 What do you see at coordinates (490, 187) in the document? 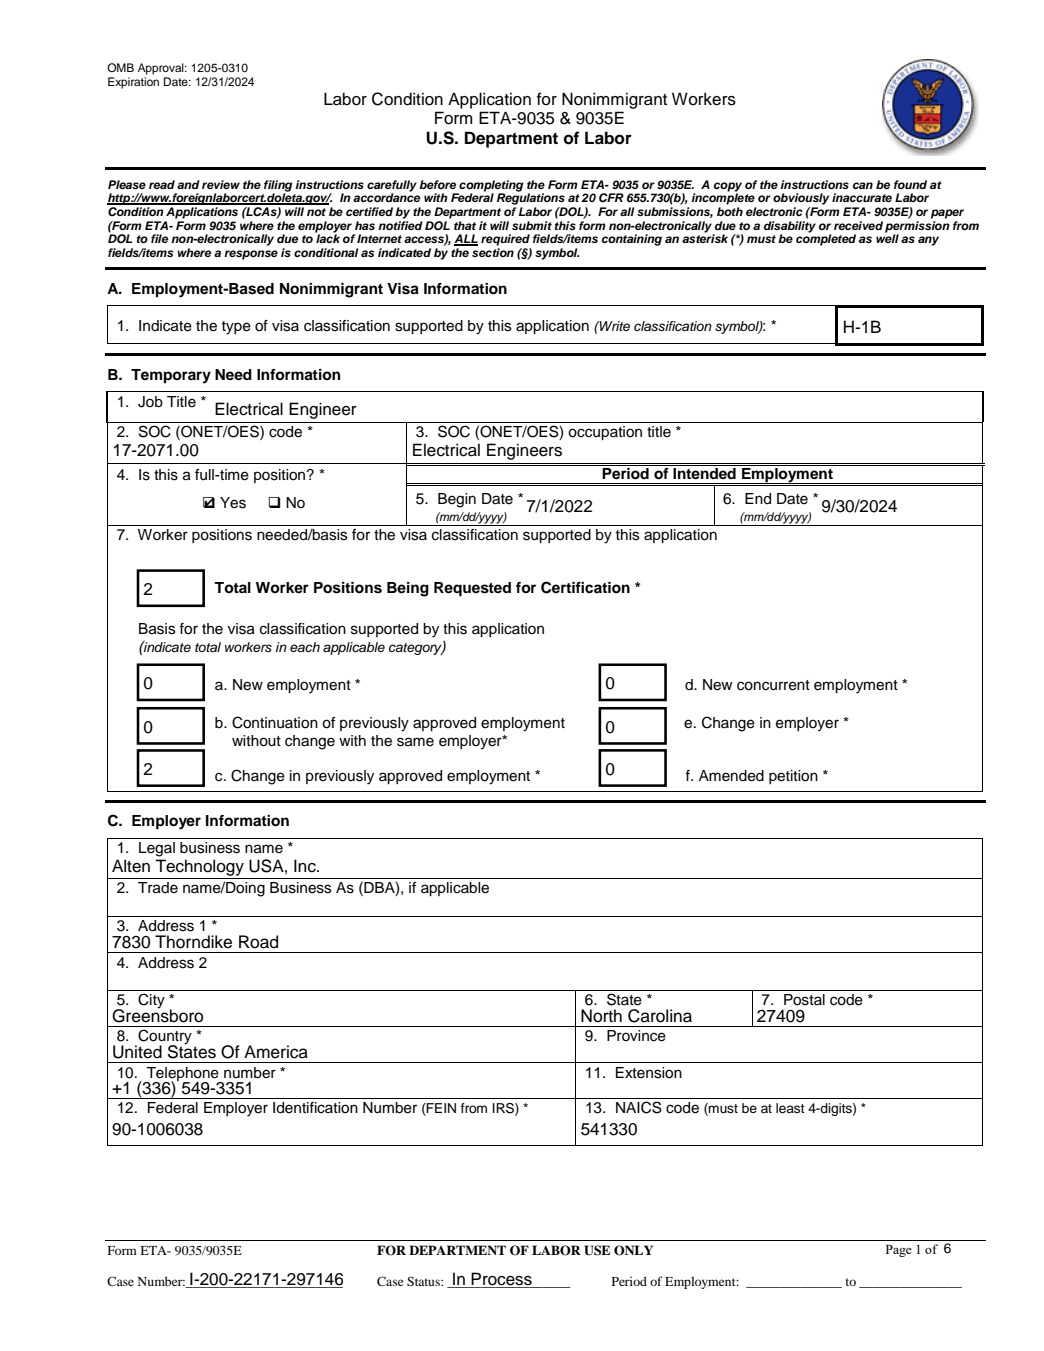
I see `completing` at bounding box center [490, 187].
